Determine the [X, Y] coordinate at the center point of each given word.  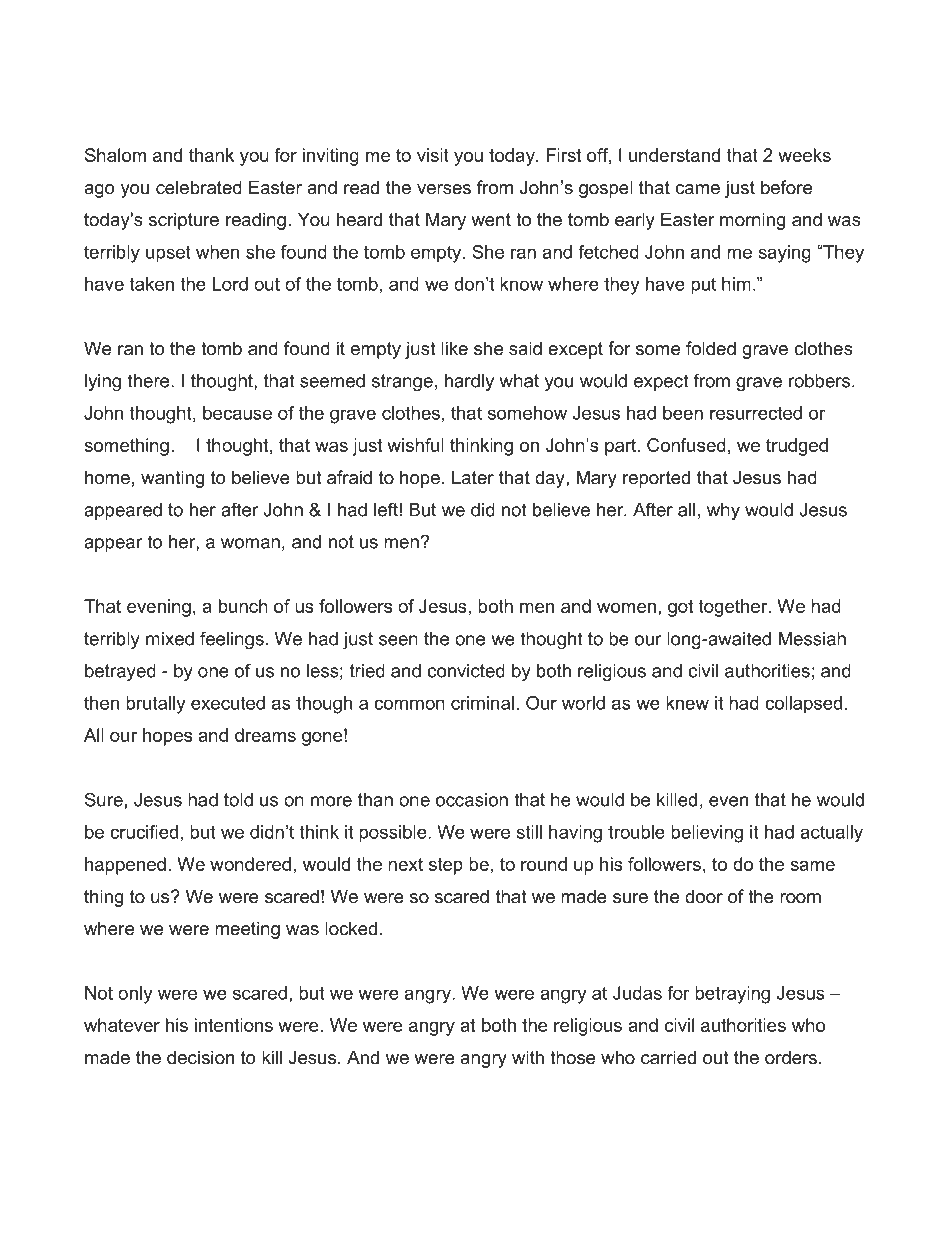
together [734, 608]
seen [398, 640]
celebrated [199, 187]
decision [200, 1057]
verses [444, 189]
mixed [170, 639]
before [786, 187]
